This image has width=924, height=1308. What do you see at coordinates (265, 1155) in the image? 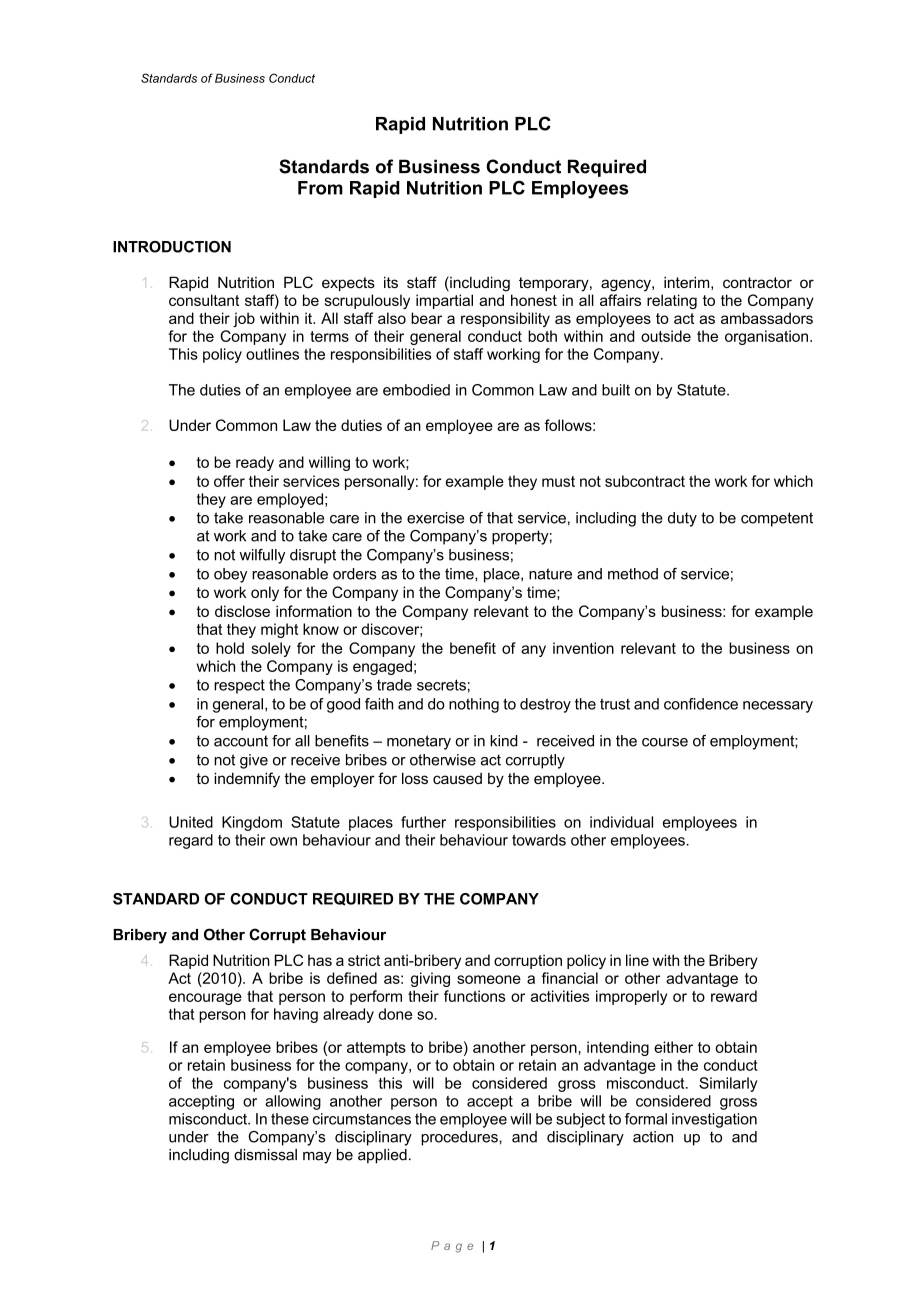
I see `dismissal` at bounding box center [265, 1155].
